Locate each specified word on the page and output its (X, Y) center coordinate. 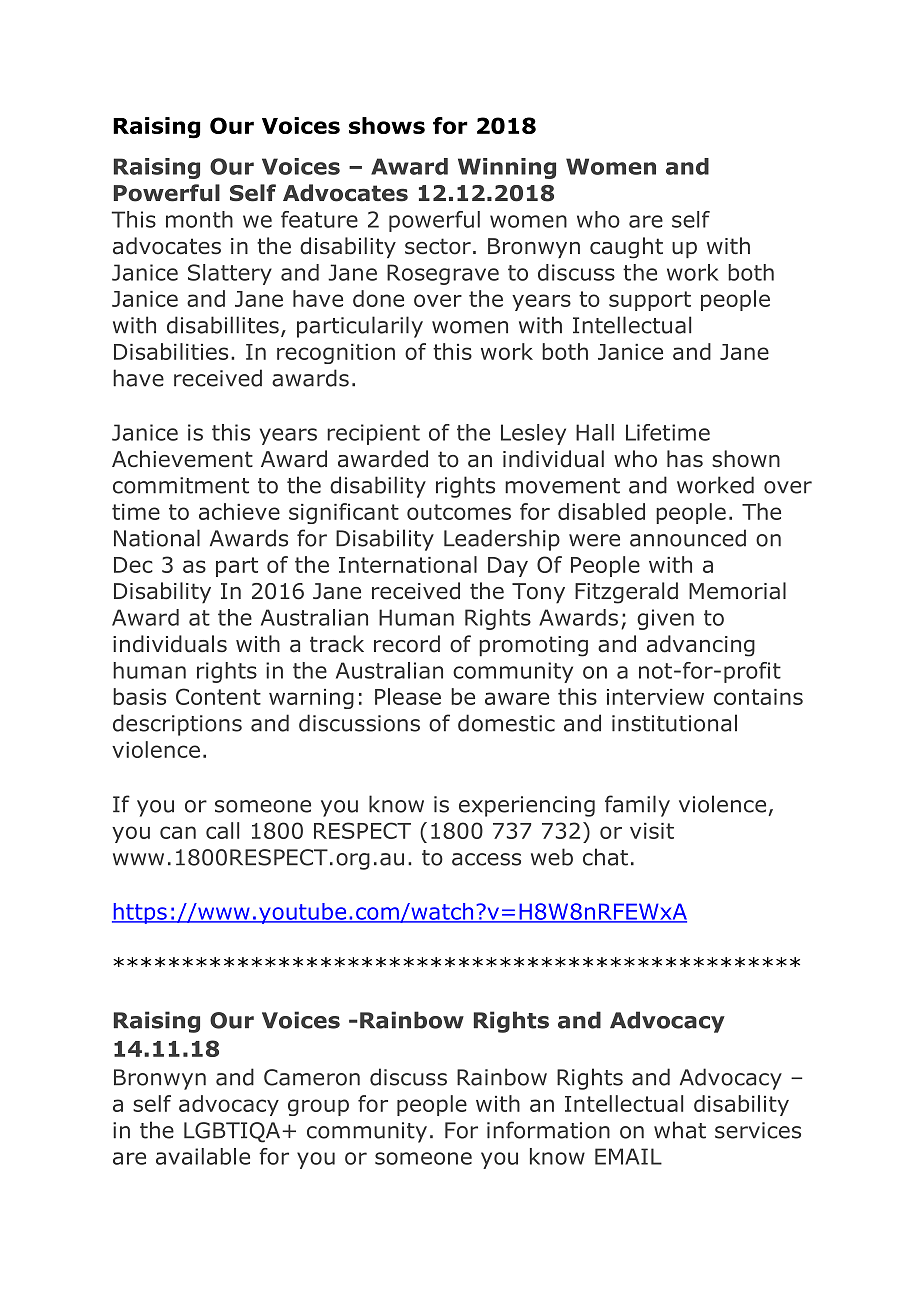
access (486, 859)
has (685, 459)
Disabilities (171, 351)
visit (652, 831)
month (199, 219)
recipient (373, 434)
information (548, 1130)
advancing (701, 646)
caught (626, 248)
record (407, 644)
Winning (507, 168)
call (222, 830)
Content (218, 696)
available (203, 1156)
